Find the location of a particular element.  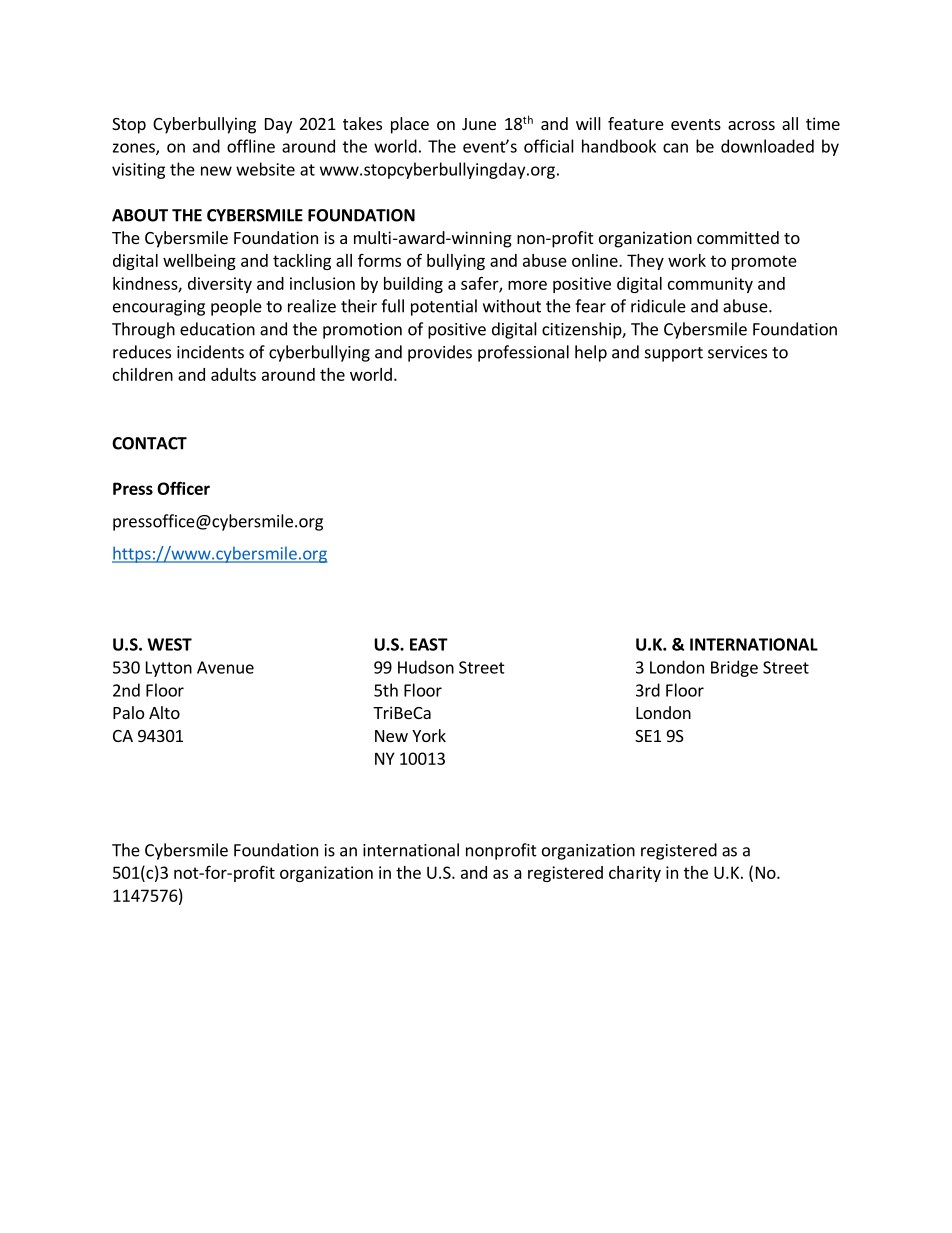

Officer is located at coordinates (183, 488).
